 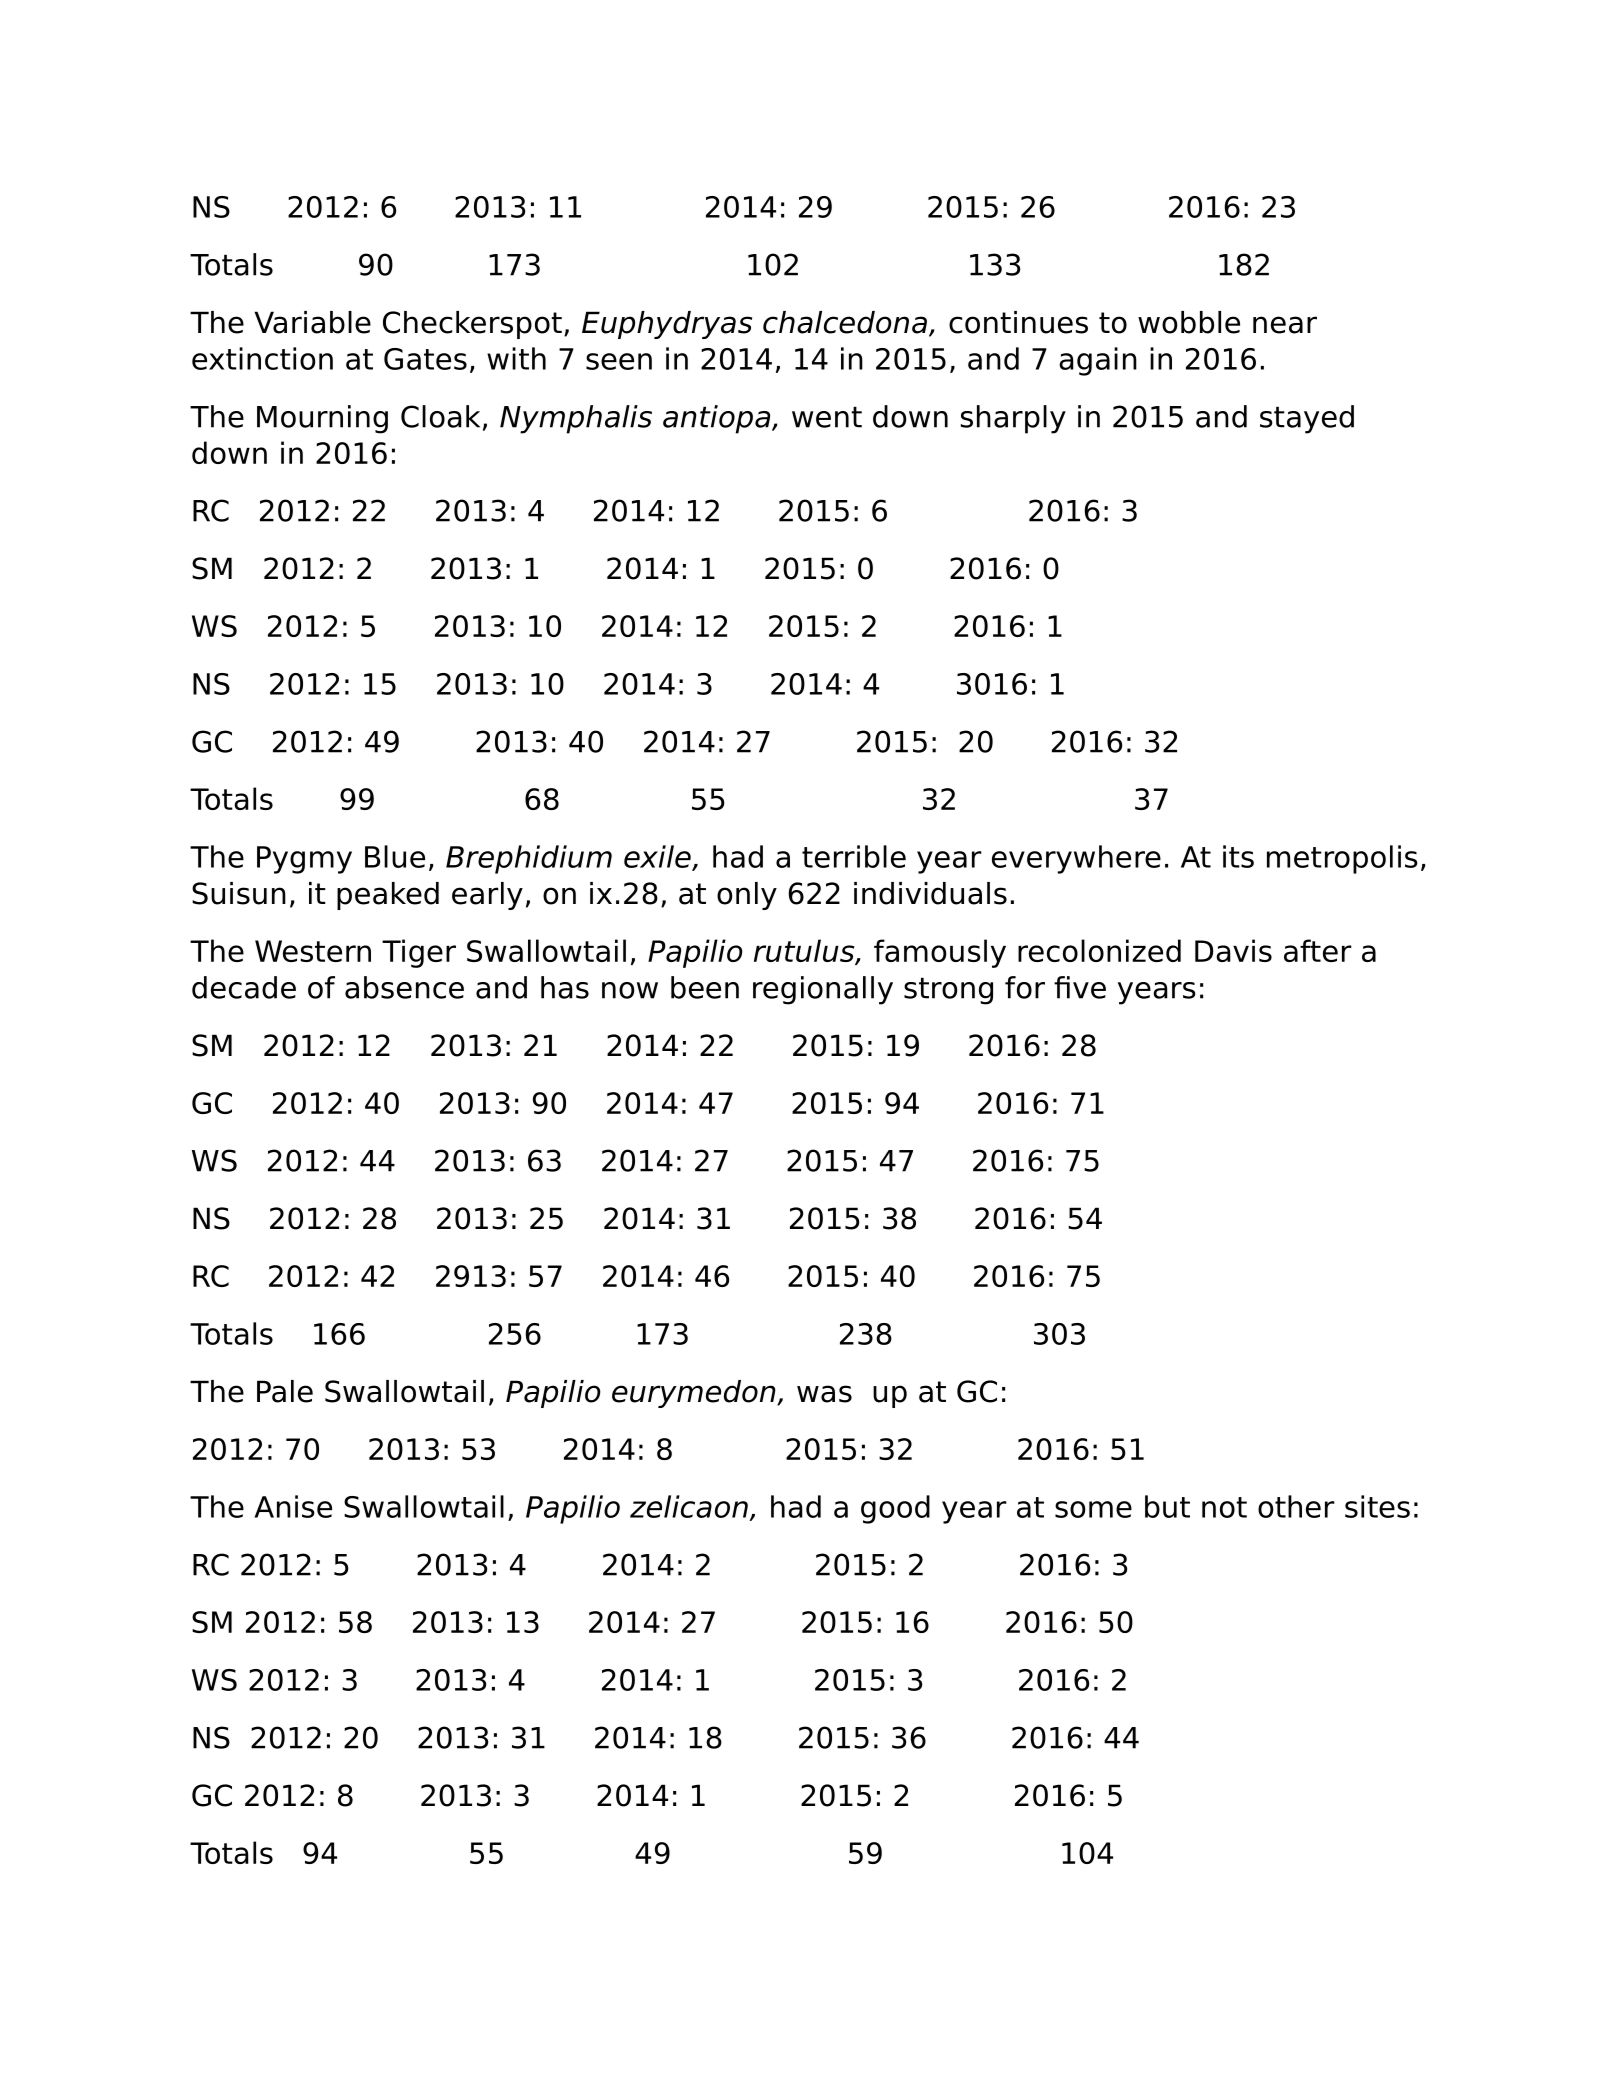 I want to click on peaked, so click(x=388, y=896).
